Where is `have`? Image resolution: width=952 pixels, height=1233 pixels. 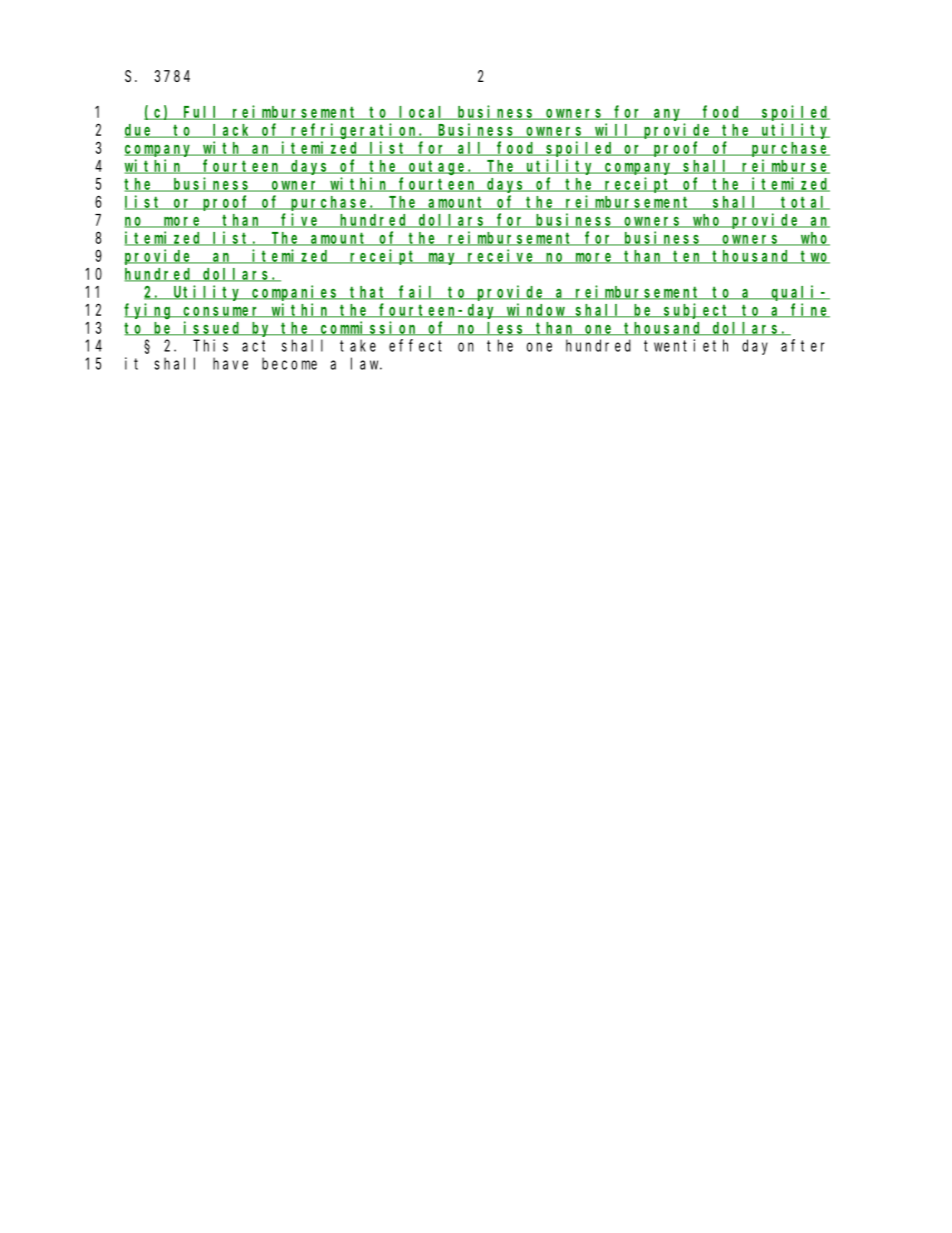 have is located at coordinates (230, 363).
